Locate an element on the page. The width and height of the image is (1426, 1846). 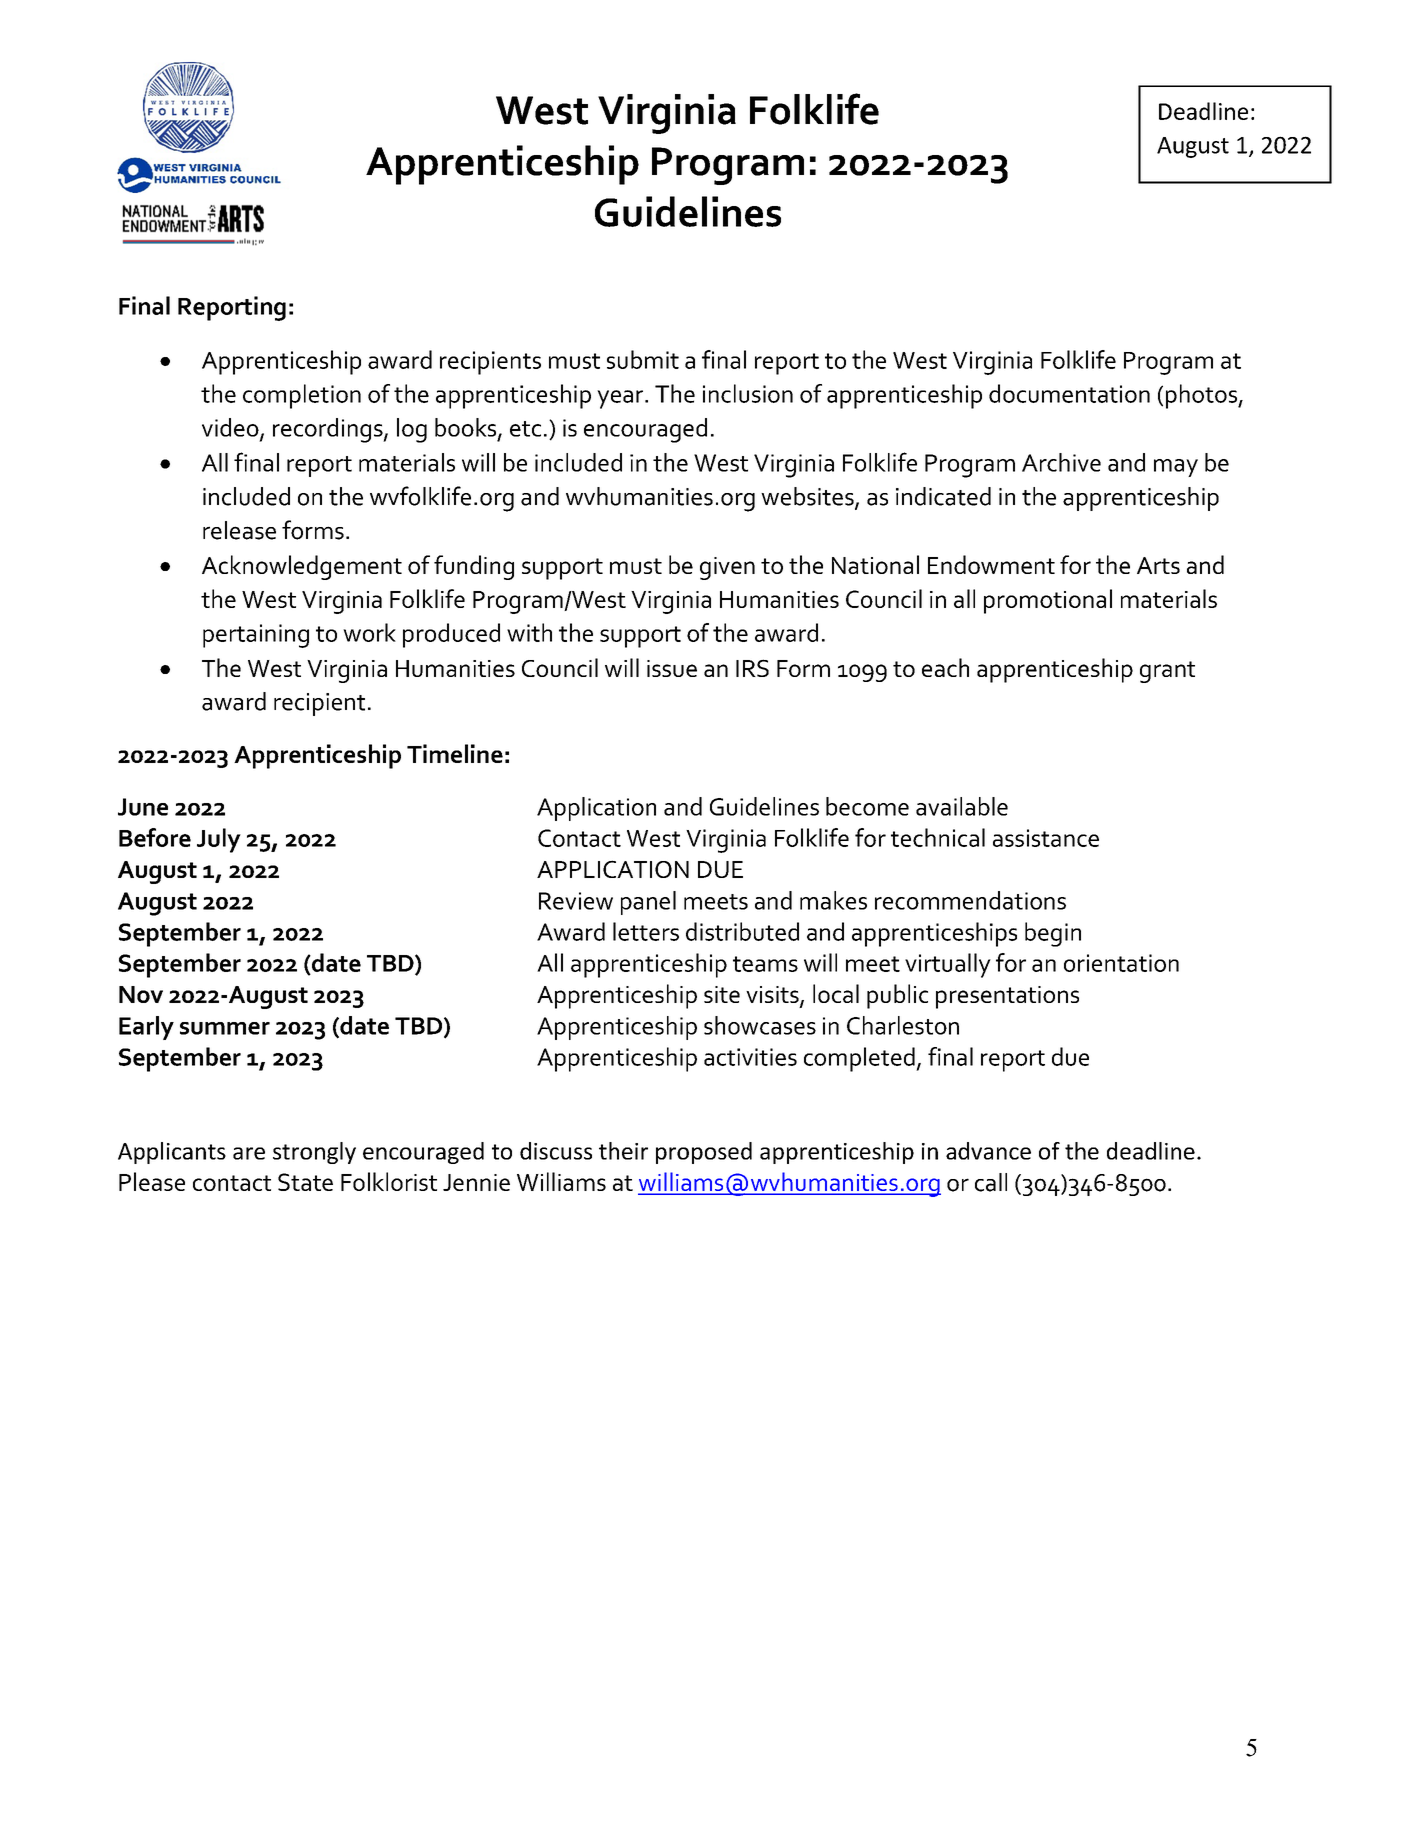
completion is located at coordinates (302, 396).
